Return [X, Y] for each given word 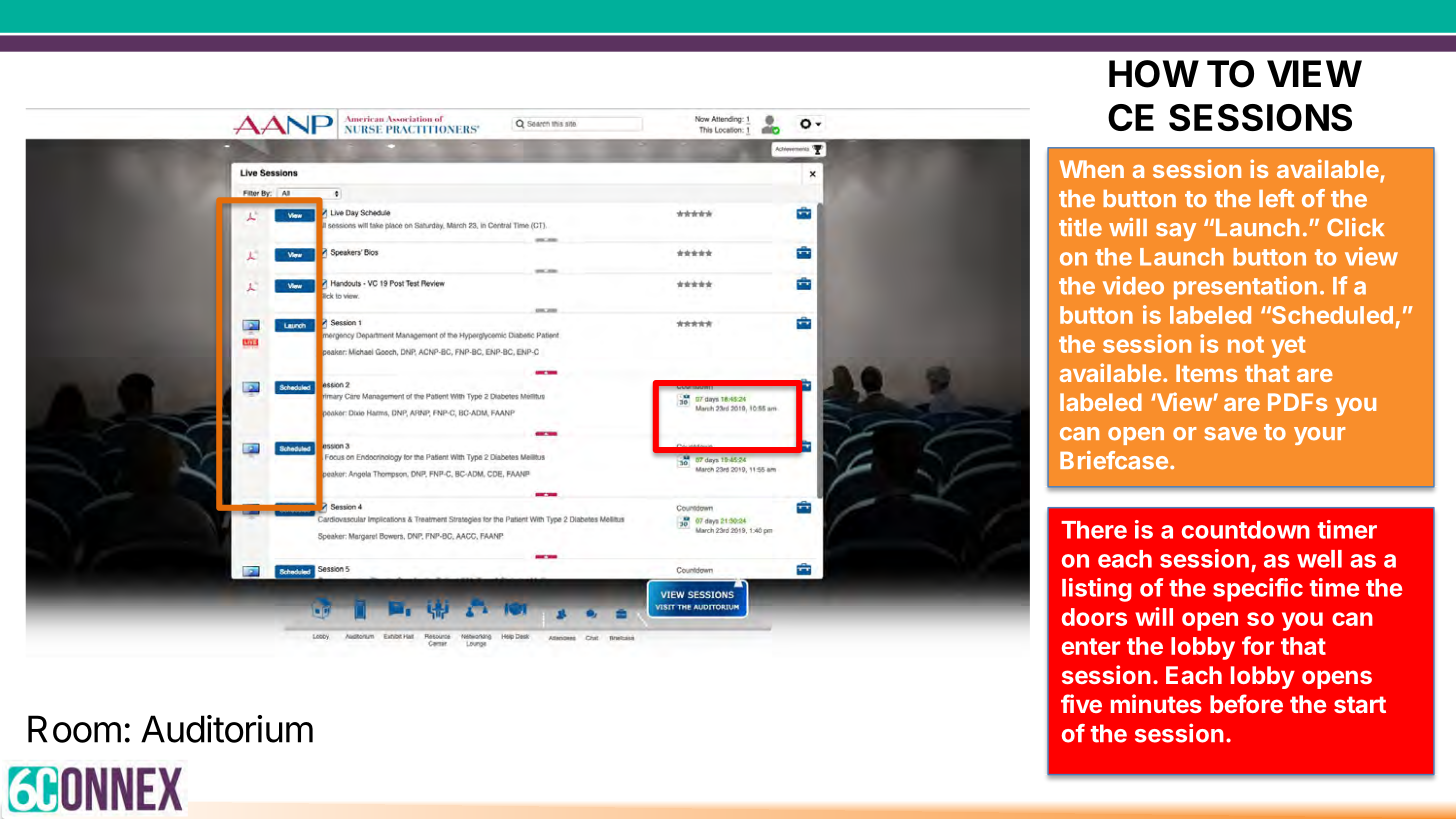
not [1246, 344]
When [1092, 169]
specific [1258, 590]
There [1094, 530]
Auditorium [227, 729]
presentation [1245, 288]
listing [1097, 590]
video [1133, 285]
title [1080, 227]
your [1319, 436]
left [1276, 198]
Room [74, 729]
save [1230, 434]
